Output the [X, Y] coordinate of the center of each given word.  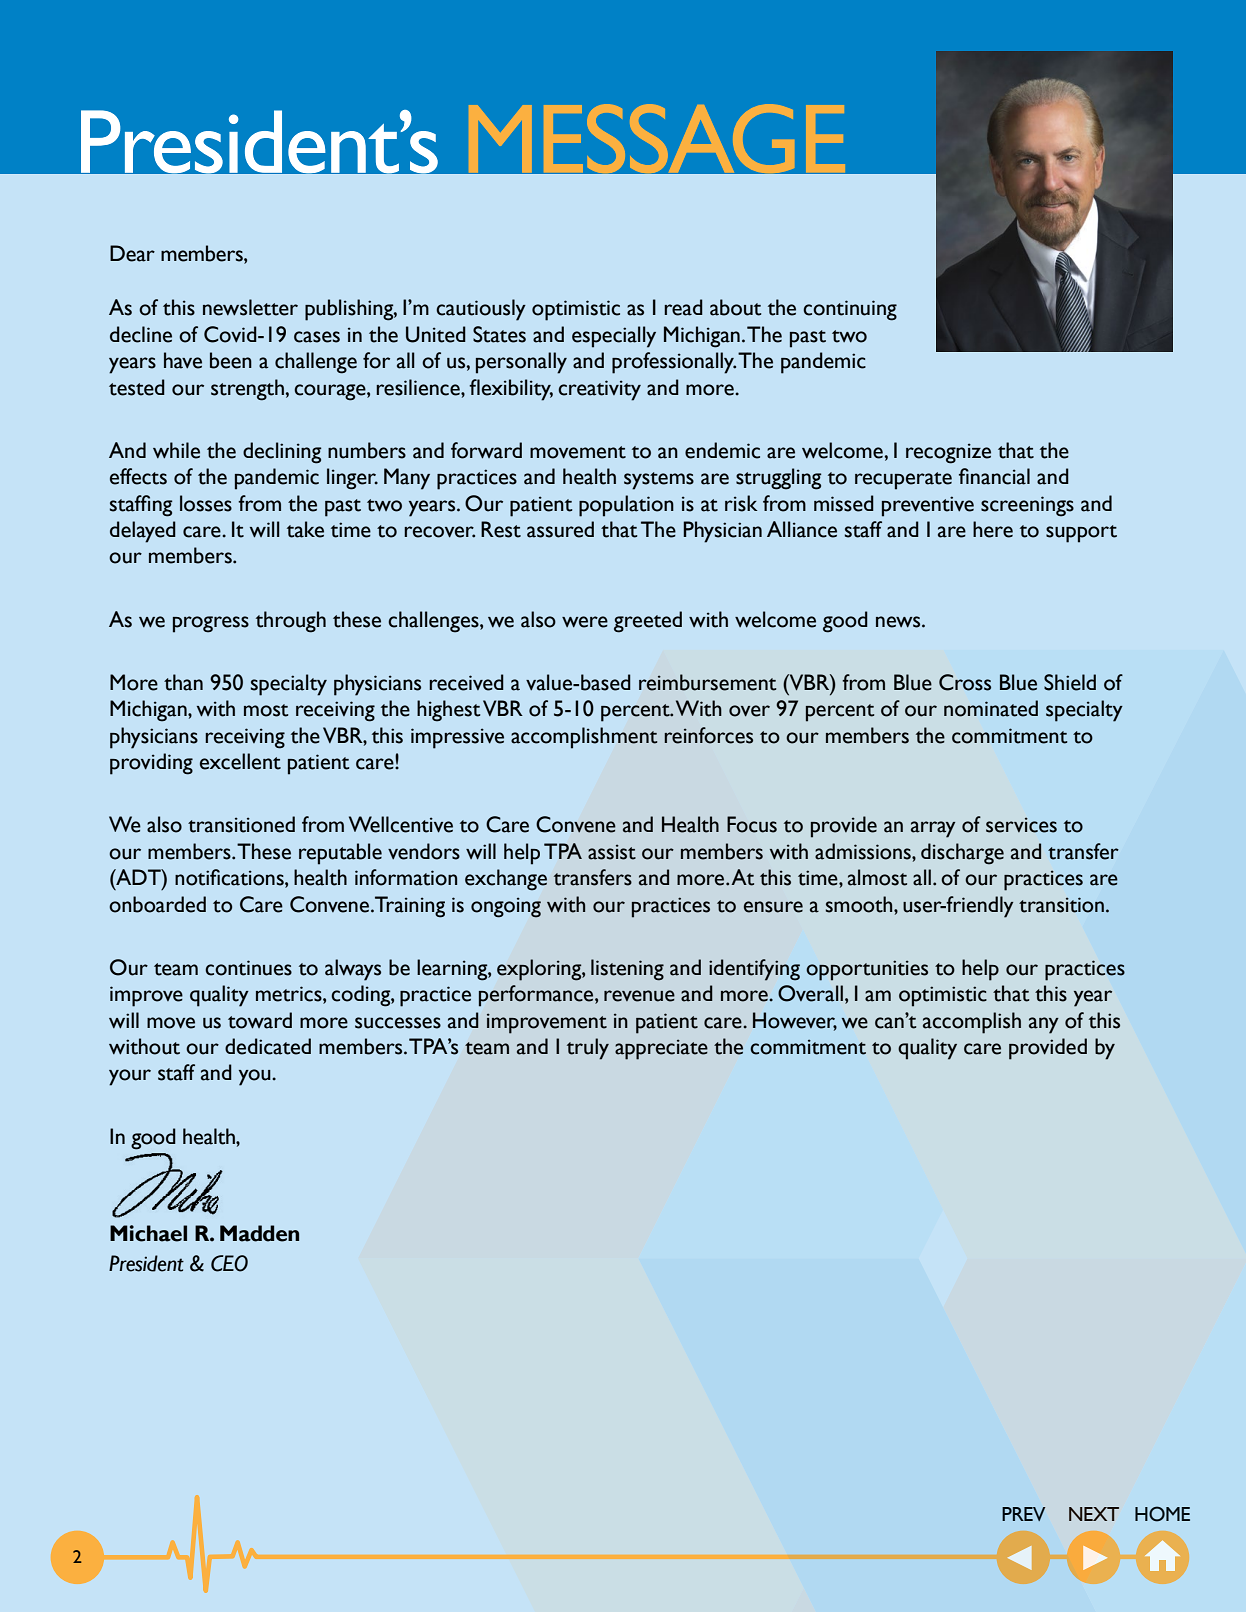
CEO [229, 1263]
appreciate [661, 1049]
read [683, 307]
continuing [850, 310]
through [291, 622]
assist [612, 852]
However [795, 1021]
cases [317, 337]
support [1081, 534]
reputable [340, 854]
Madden [259, 1233]
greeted [648, 622]
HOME [1162, 1514]
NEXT [1094, 1514]
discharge [962, 854]
